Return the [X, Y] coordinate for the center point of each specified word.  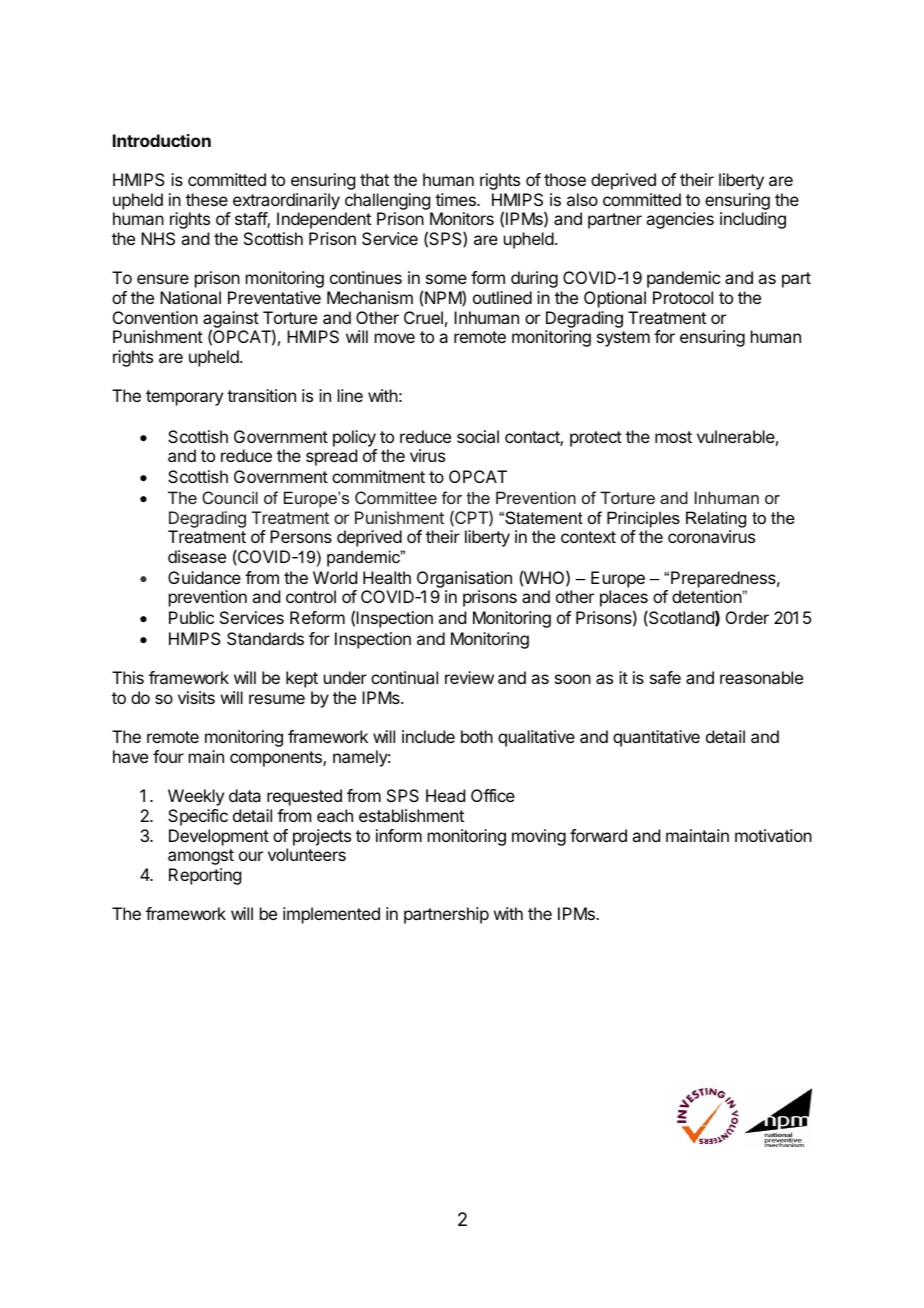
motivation [773, 835]
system [623, 339]
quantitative [656, 738]
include [428, 736]
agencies [680, 220]
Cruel [423, 317]
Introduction [162, 140]
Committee [396, 497]
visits [196, 697]
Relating [716, 519]
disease [197, 556]
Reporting [205, 876]
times [456, 199]
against [231, 320]
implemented [331, 915]
